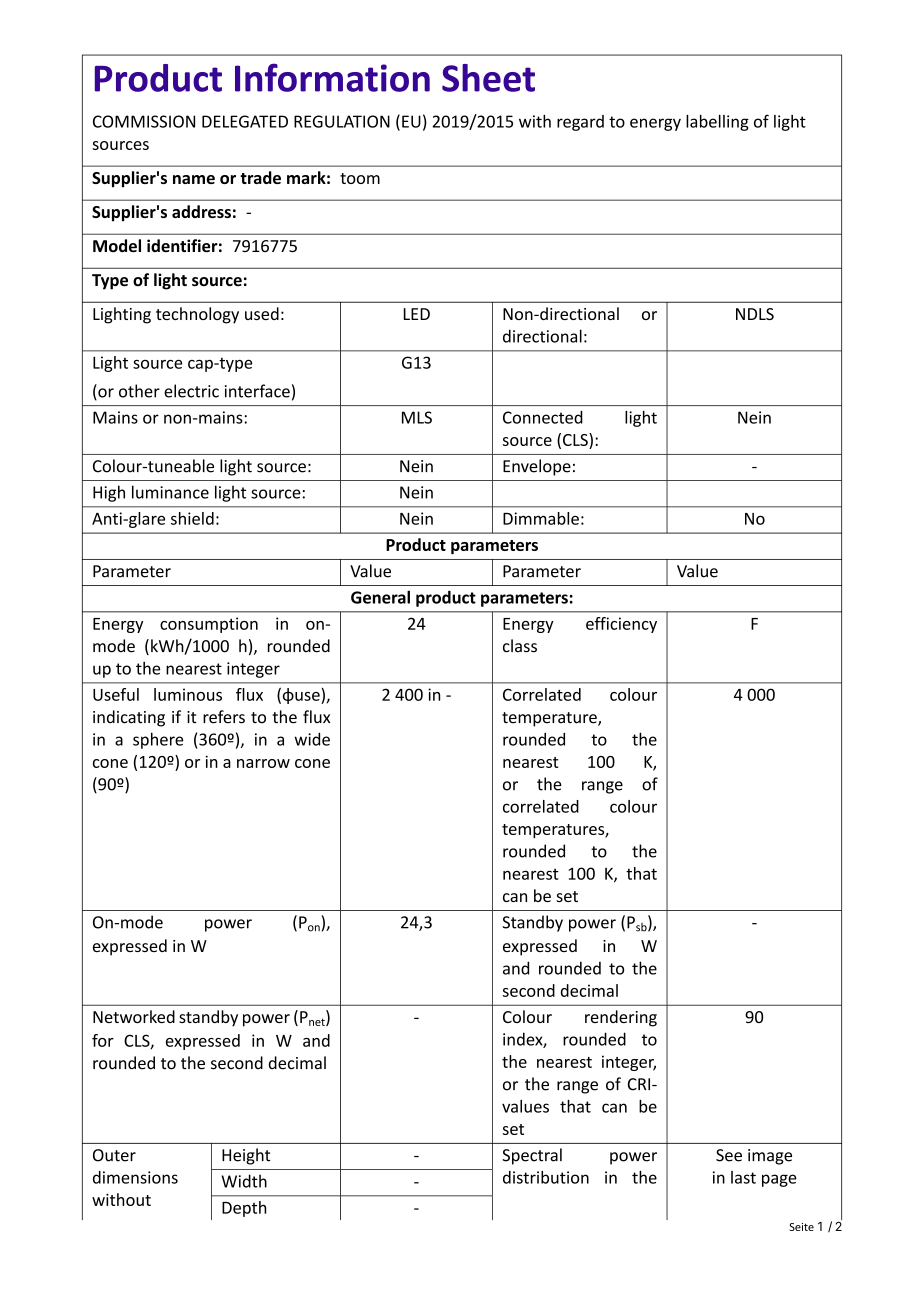 This screenshot has width=924, height=1308. I want to click on COMMISSION, so click(144, 121).
